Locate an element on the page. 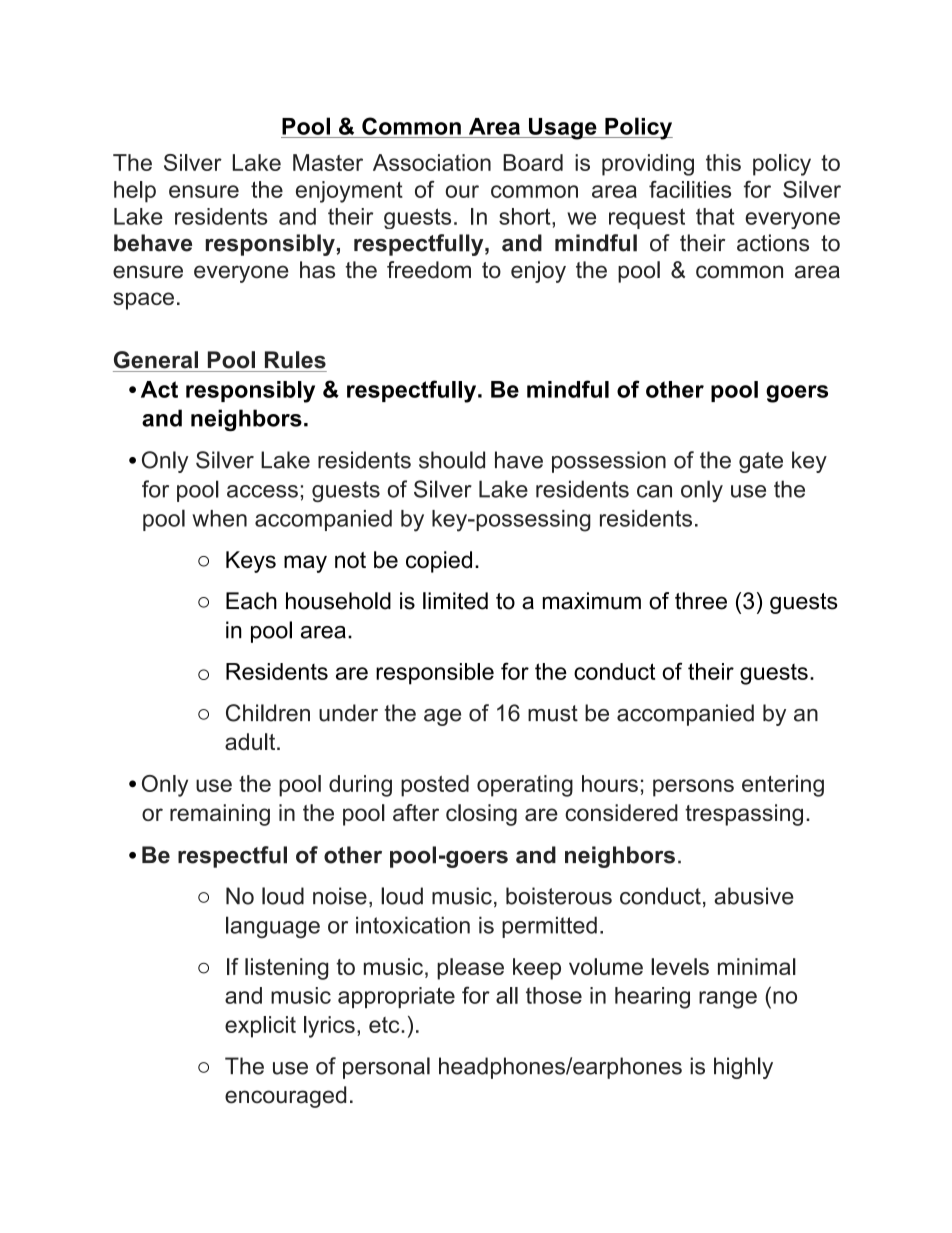 The width and height of the page is (952, 1233). persons is located at coordinates (693, 788).
